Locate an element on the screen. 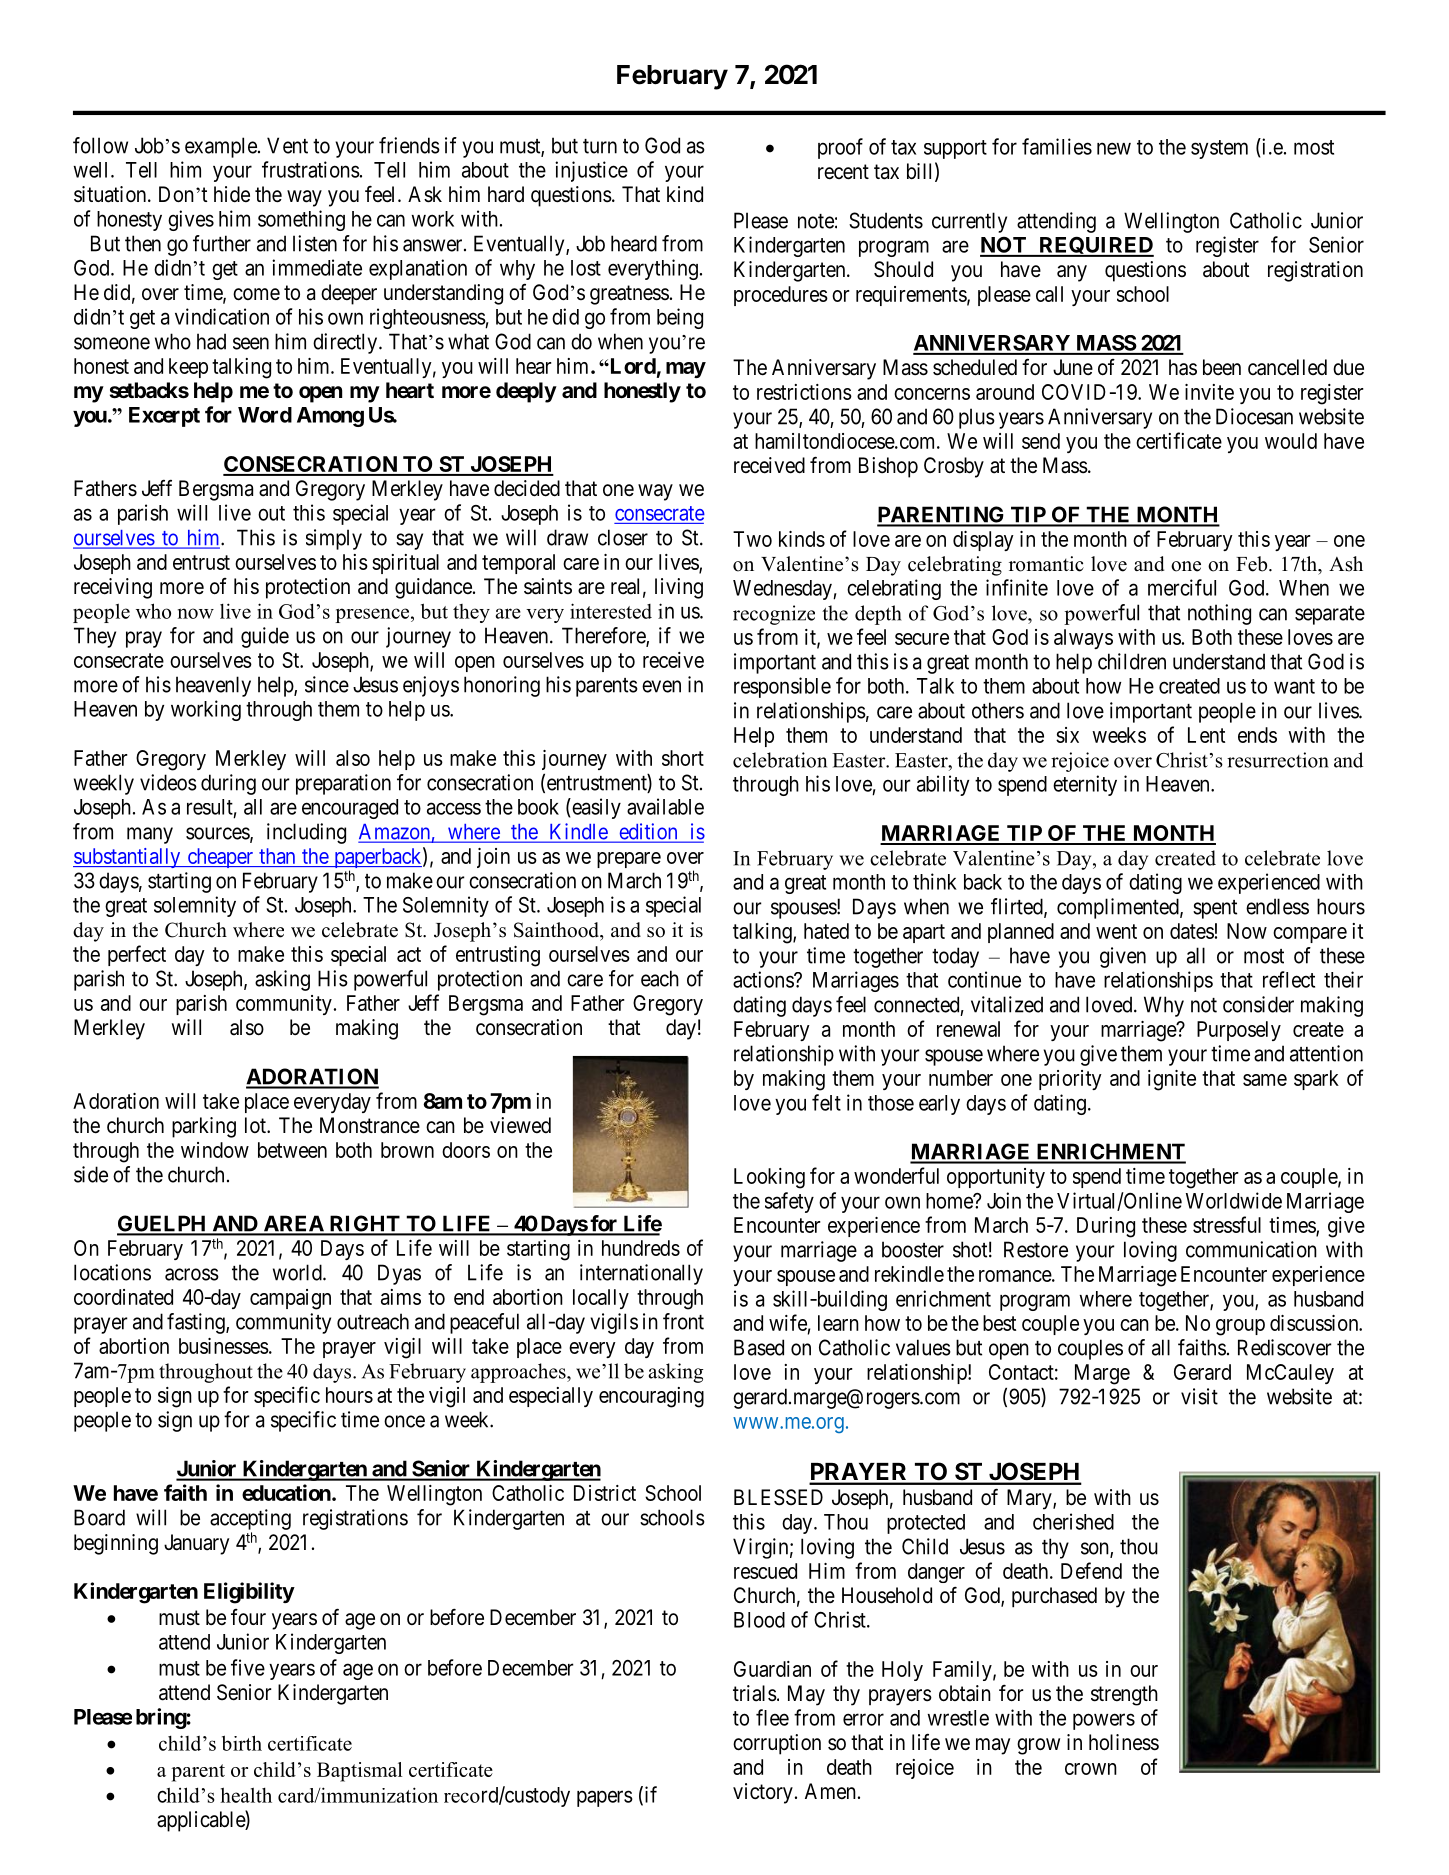 The height and width of the screenshot is (1875, 1449). hide is located at coordinates (232, 194).
